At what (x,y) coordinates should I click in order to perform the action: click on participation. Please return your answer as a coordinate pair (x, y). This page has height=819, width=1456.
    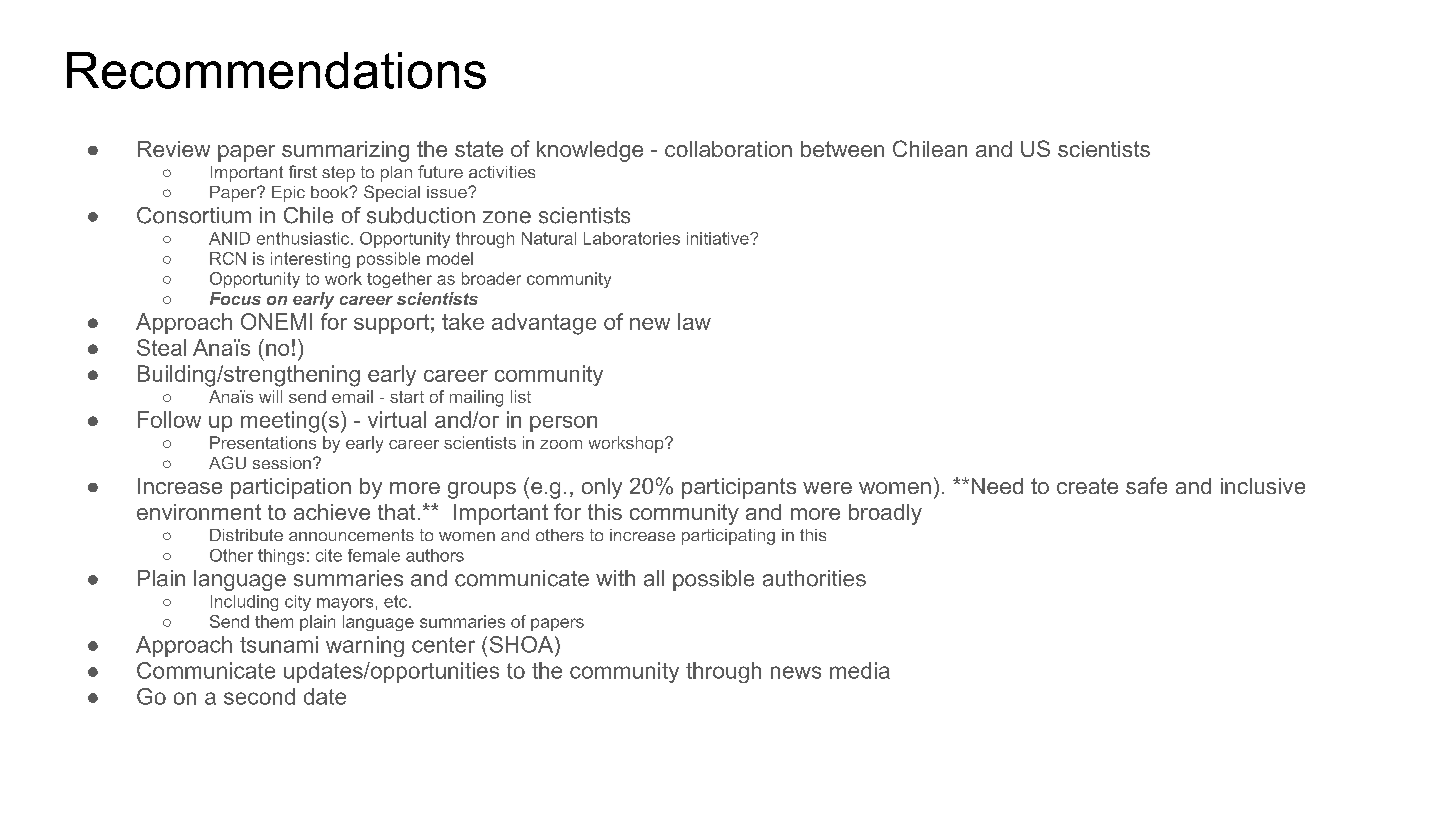
    Looking at the image, I should click on (291, 488).
